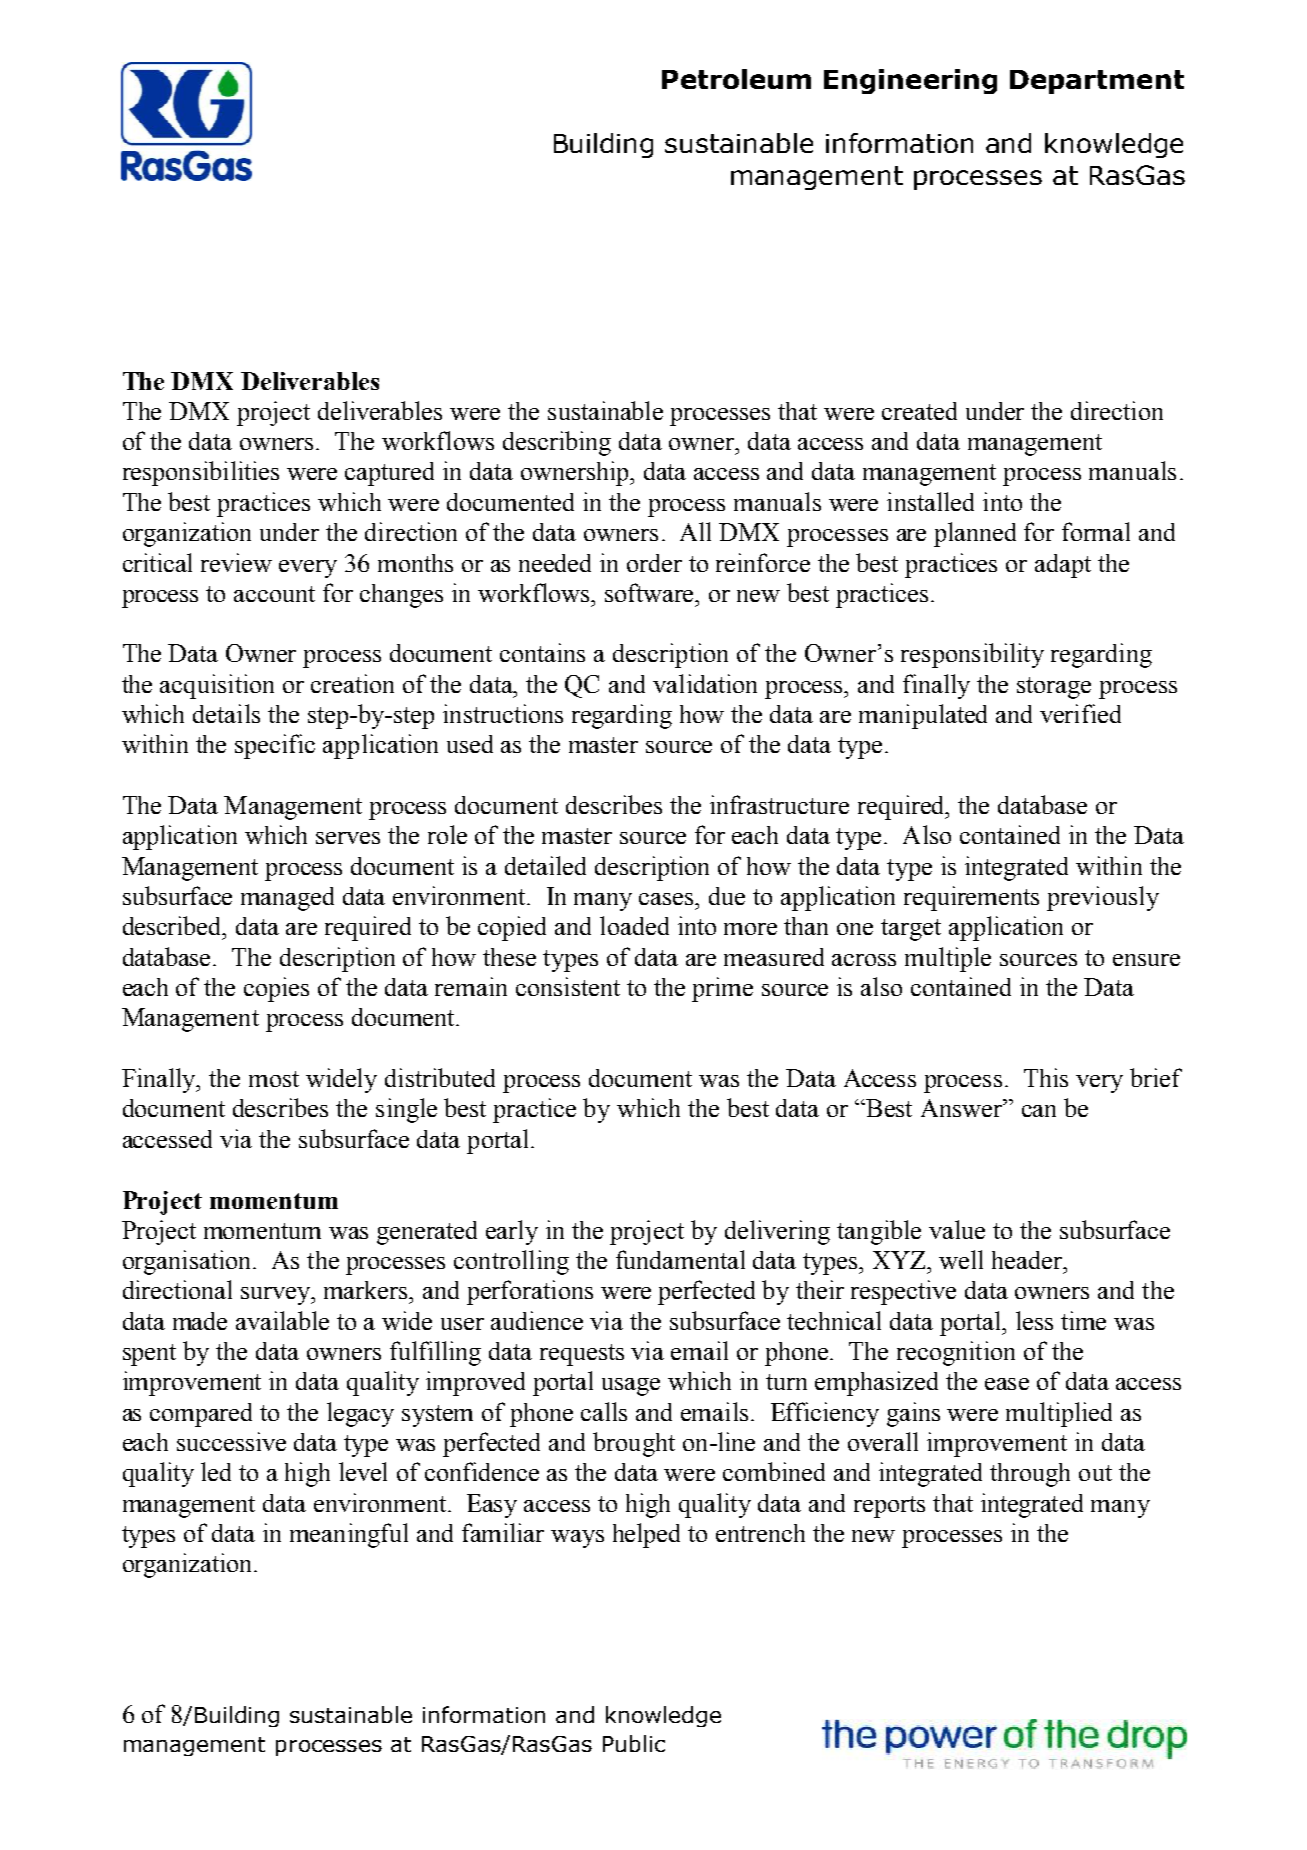 The image size is (1307, 1850). What do you see at coordinates (349, 1535) in the screenshot?
I see `meaningful` at bounding box center [349, 1535].
